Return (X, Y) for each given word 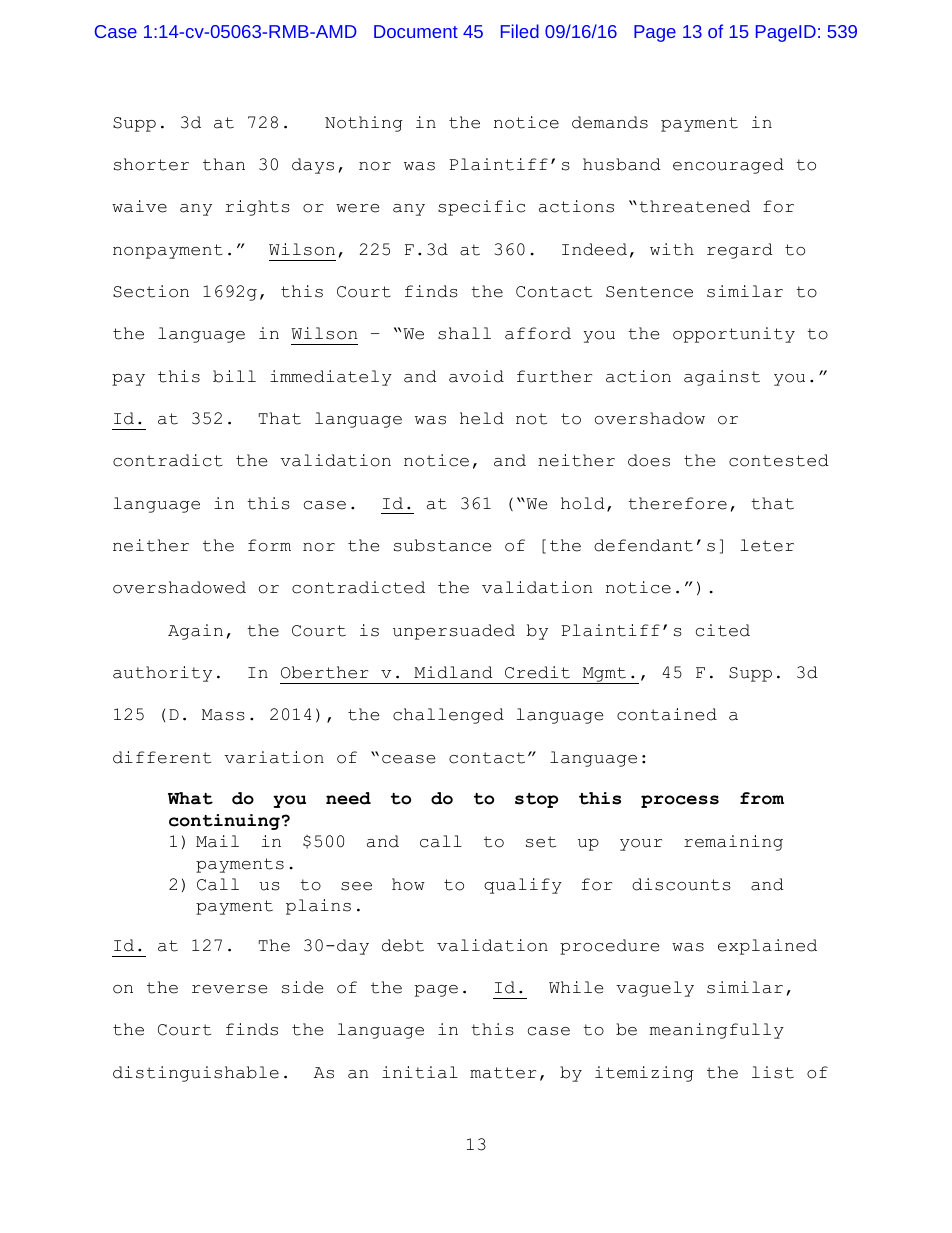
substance (442, 545)
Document (416, 31)
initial (420, 1072)
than (224, 164)
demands (610, 122)
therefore (677, 503)
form (269, 545)
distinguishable (196, 1074)
